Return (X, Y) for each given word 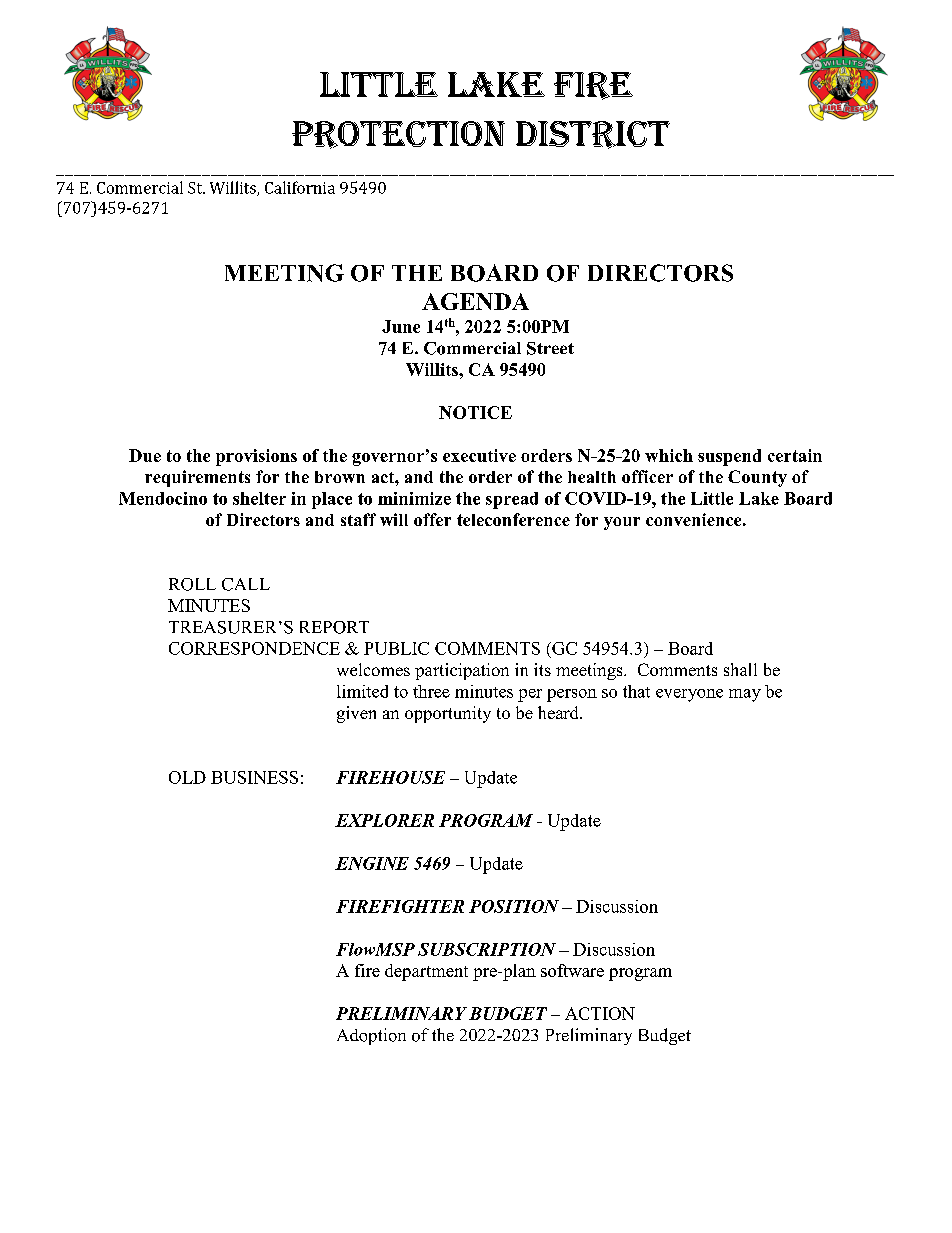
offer (432, 519)
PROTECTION (398, 135)
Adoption (371, 1036)
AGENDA (475, 301)
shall (740, 669)
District (593, 135)
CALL (246, 584)
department (426, 972)
